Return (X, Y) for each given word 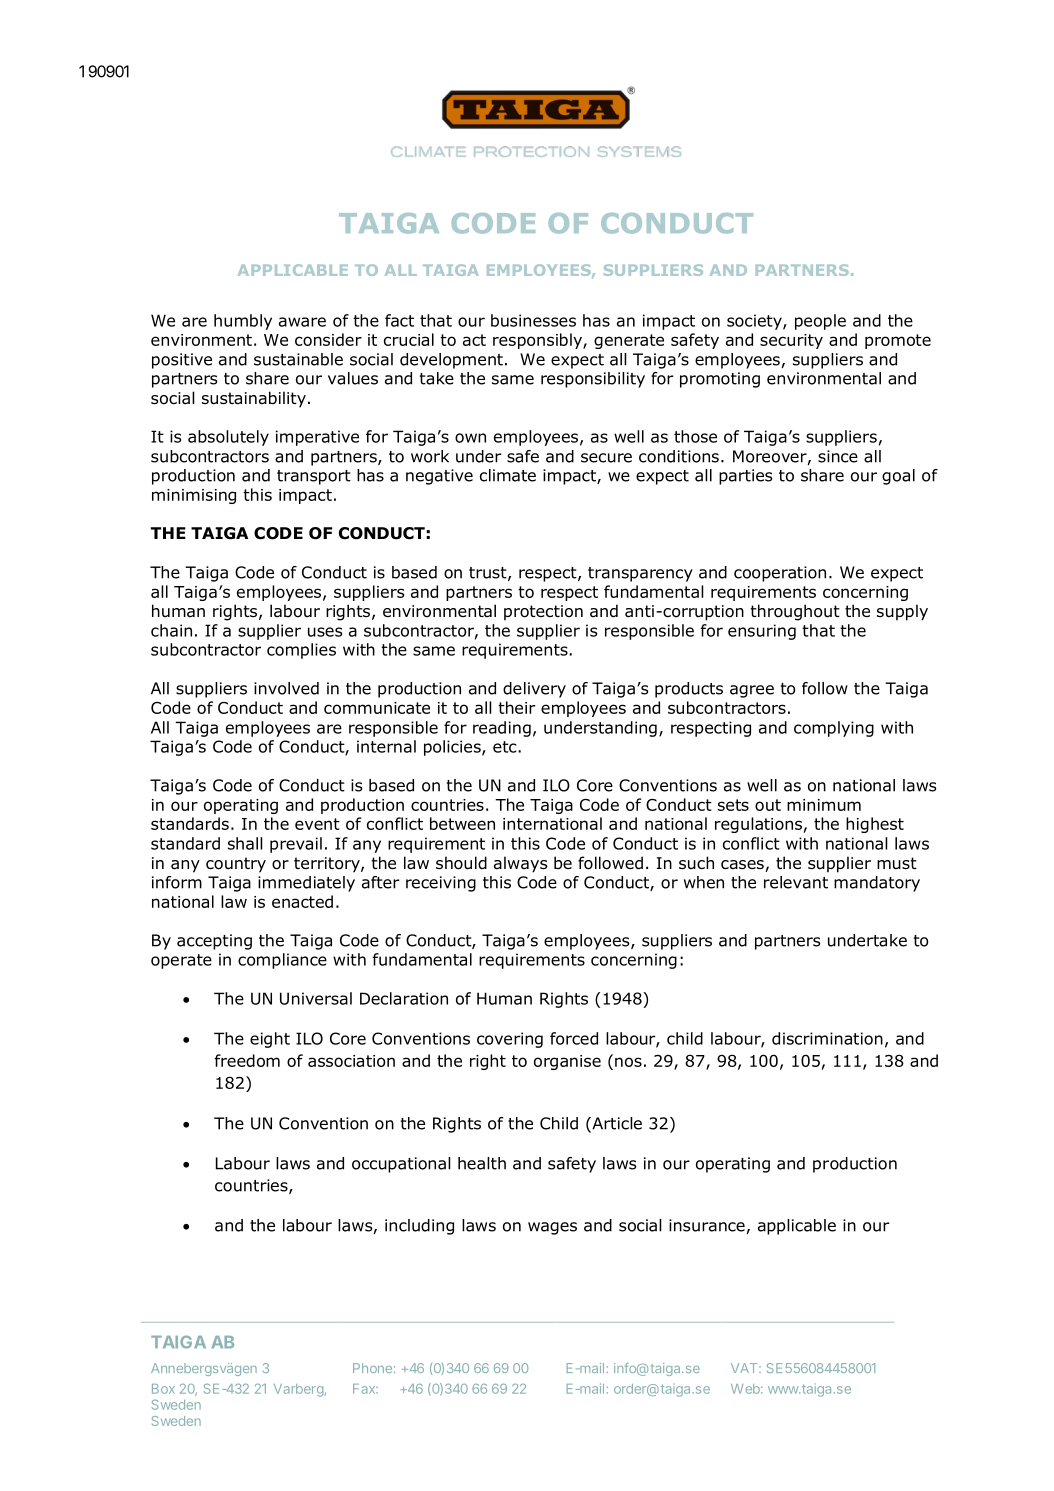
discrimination (827, 1038)
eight (270, 1040)
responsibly (538, 341)
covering (510, 1040)
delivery (534, 690)
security (791, 341)
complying (834, 729)
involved (286, 688)
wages (552, 1228)
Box (163, 1389)
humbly (243, 322)
